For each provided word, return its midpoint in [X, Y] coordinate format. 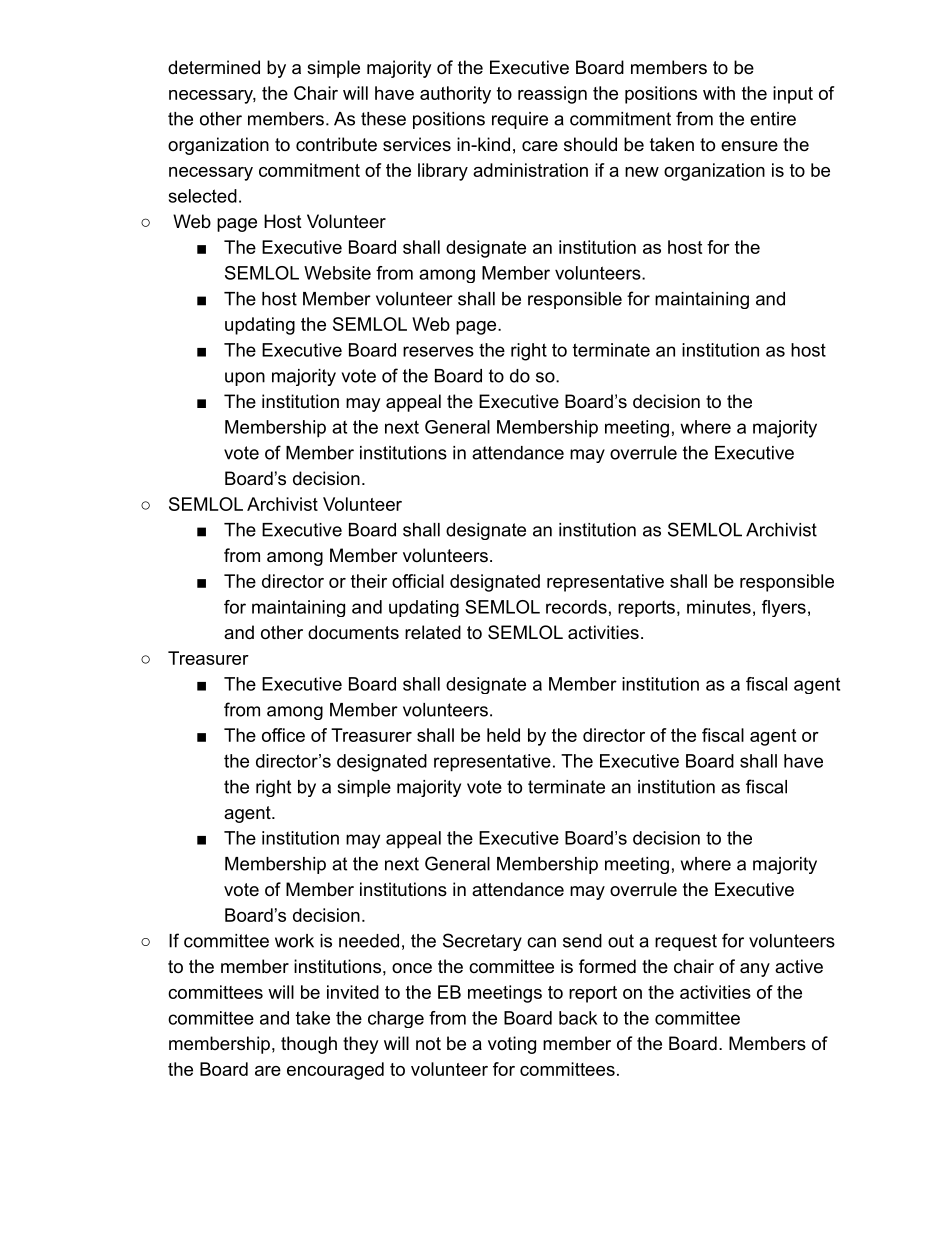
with [719, 93]
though [309, 1045]
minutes [719, 607]
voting [512, 1045]
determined [214, 67]
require [520, 120]
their [369, 581]
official [418, 581]
